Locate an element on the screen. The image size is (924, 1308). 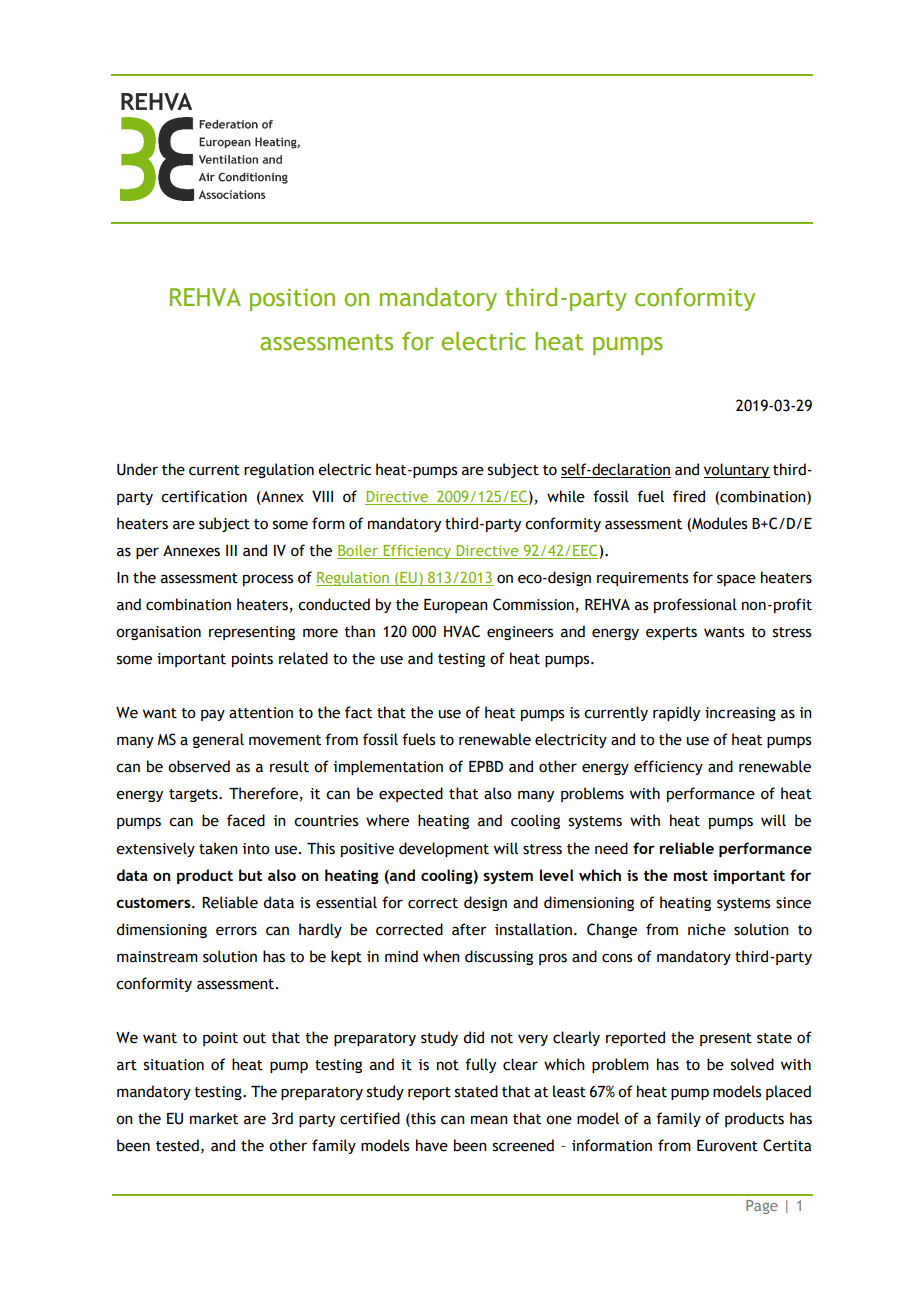
process is located at coordinates (268, 580).
